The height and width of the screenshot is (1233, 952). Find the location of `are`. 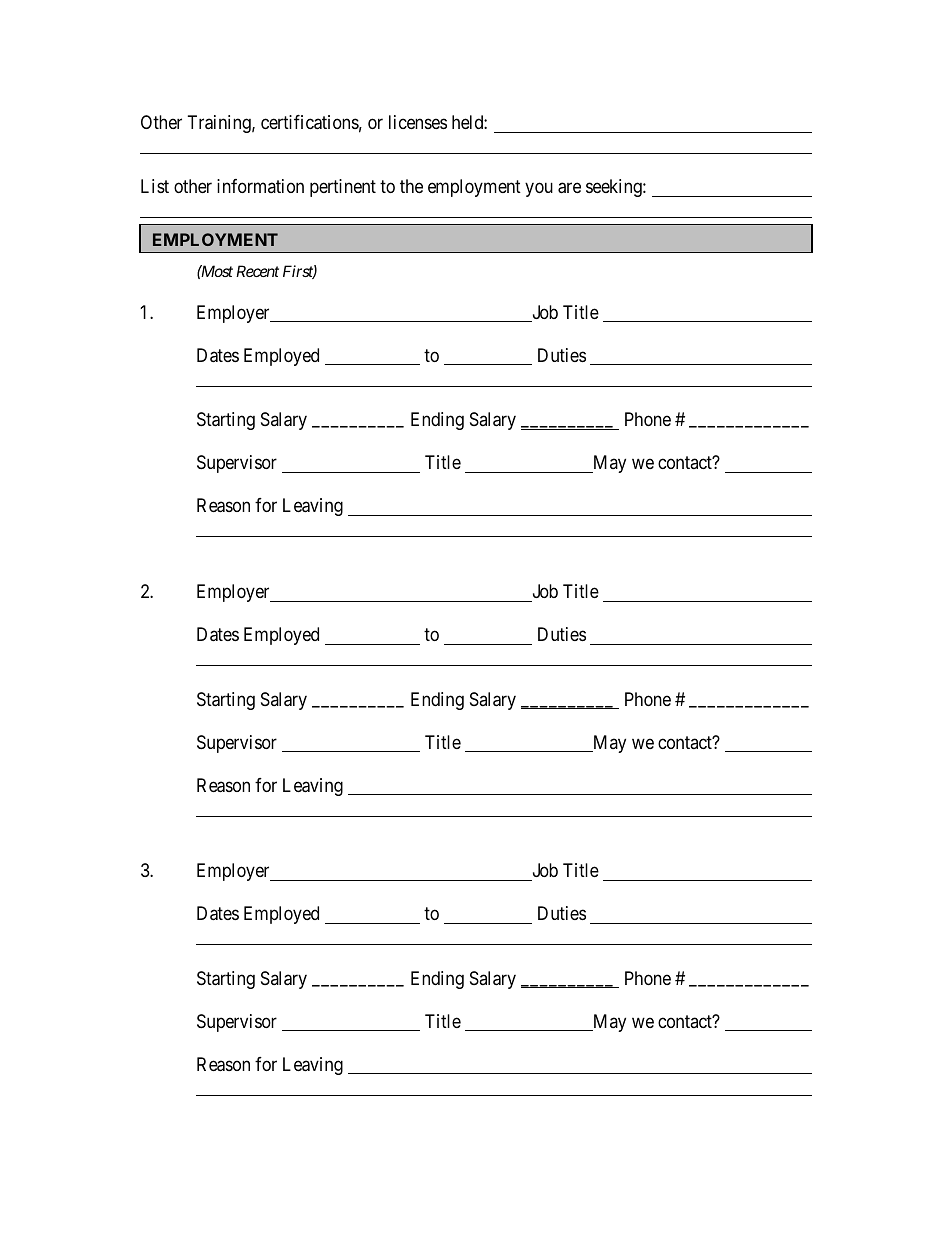

are is located at coordinates (569, 188).
